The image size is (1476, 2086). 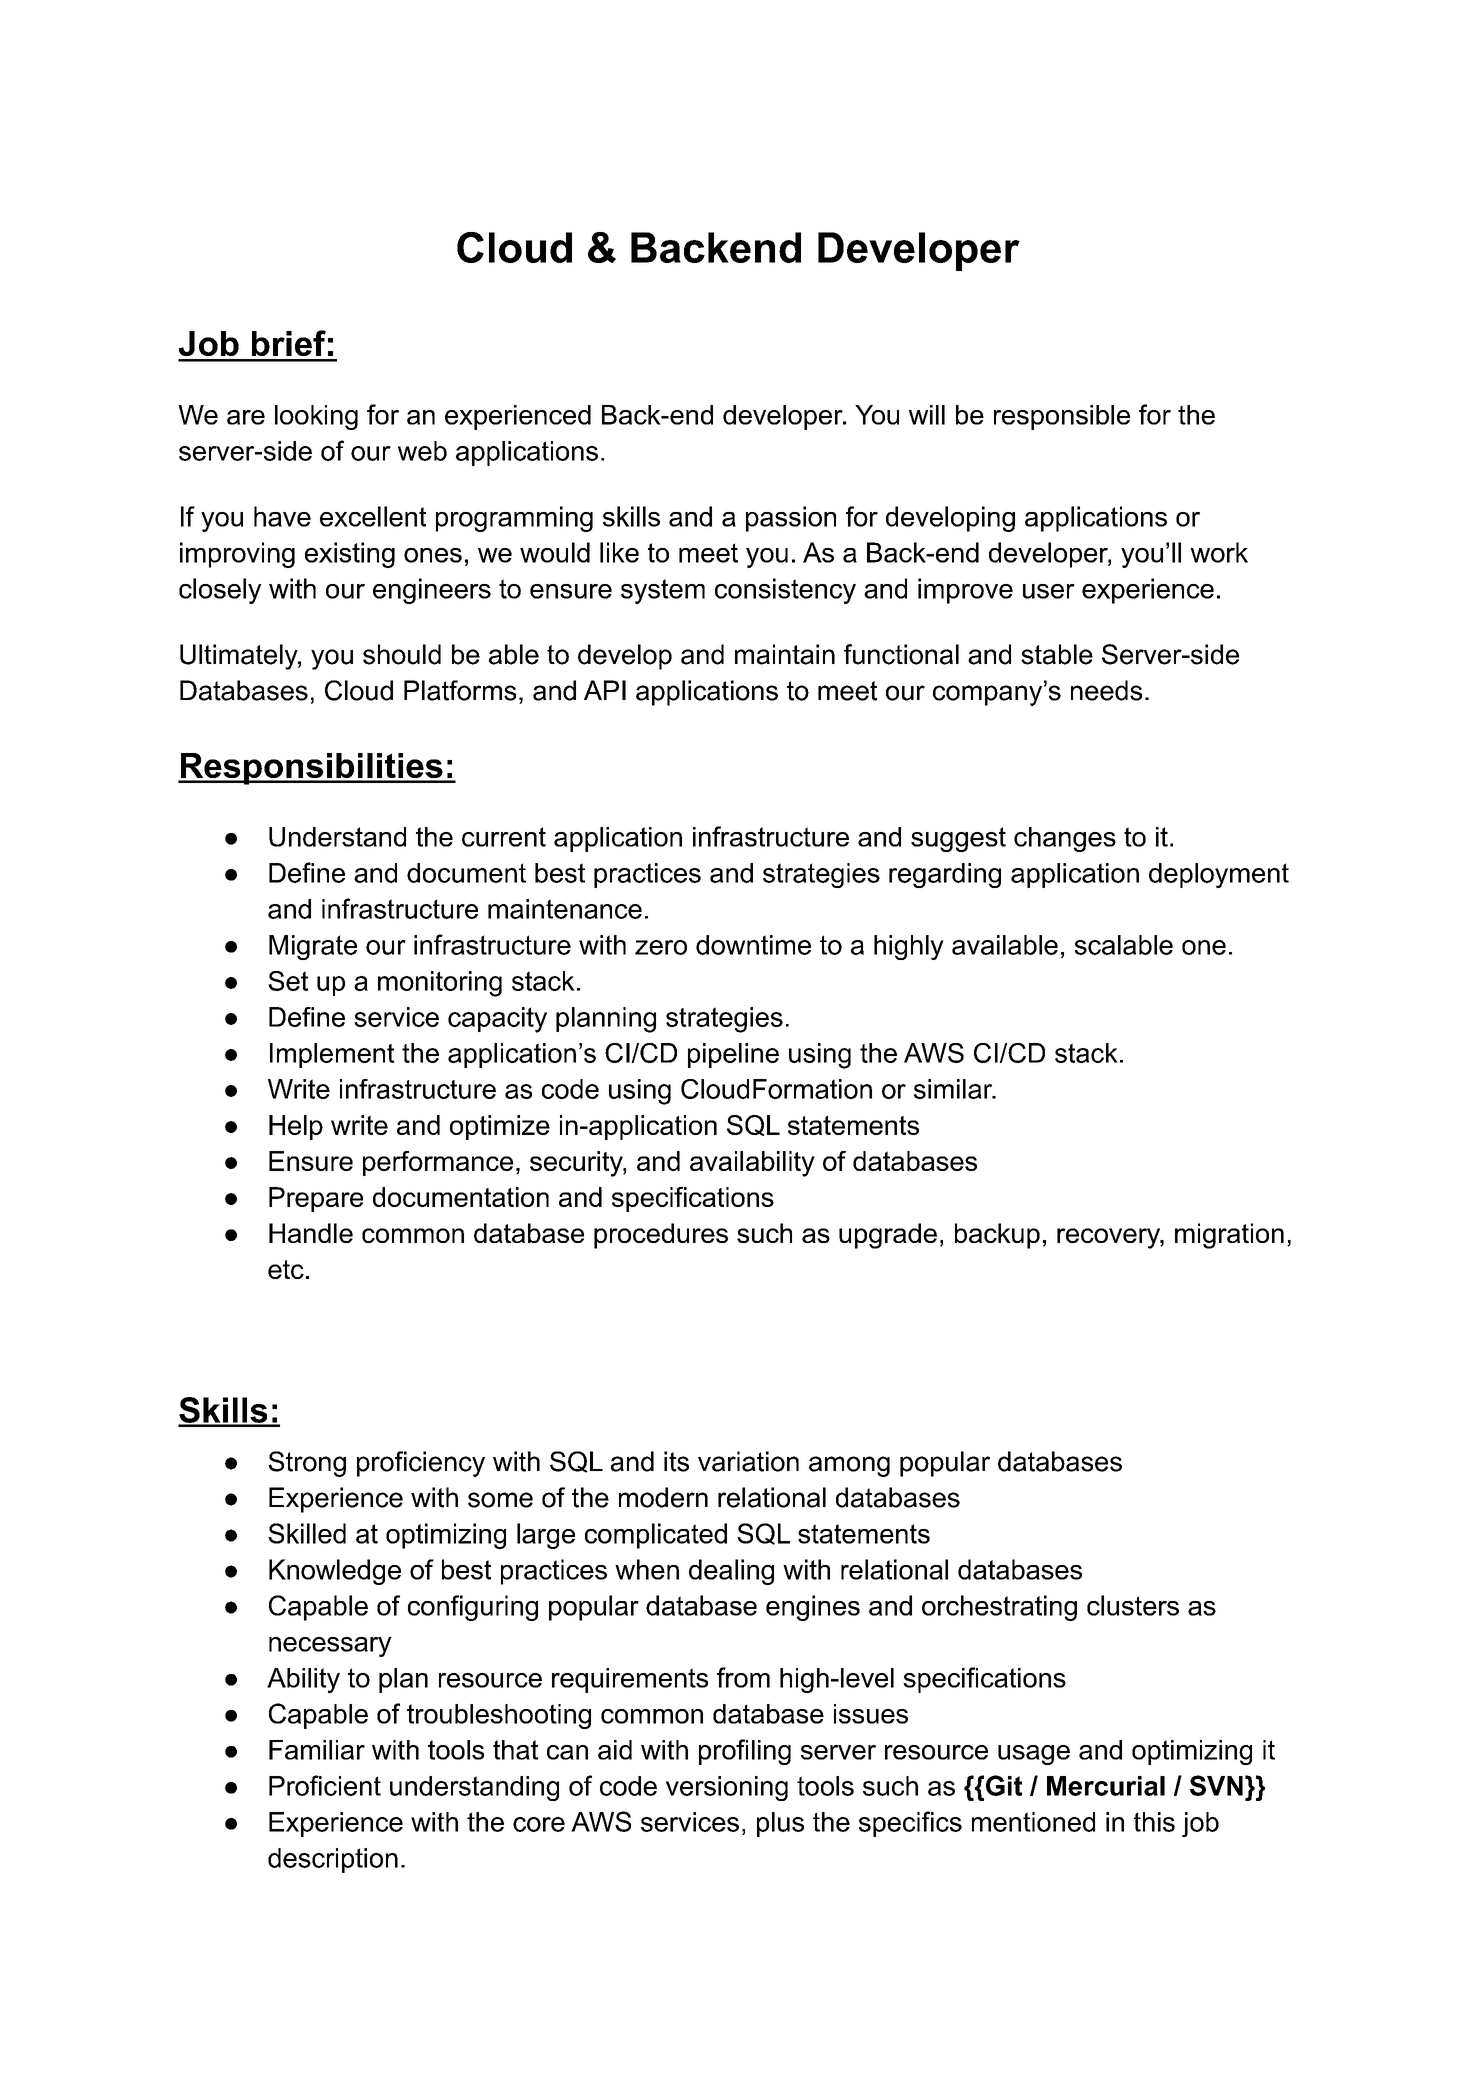 What do you see at coordinates (1106, 1786) in the screenshot?
I see `Mercurial` at bounding box center [1106, 1786].
